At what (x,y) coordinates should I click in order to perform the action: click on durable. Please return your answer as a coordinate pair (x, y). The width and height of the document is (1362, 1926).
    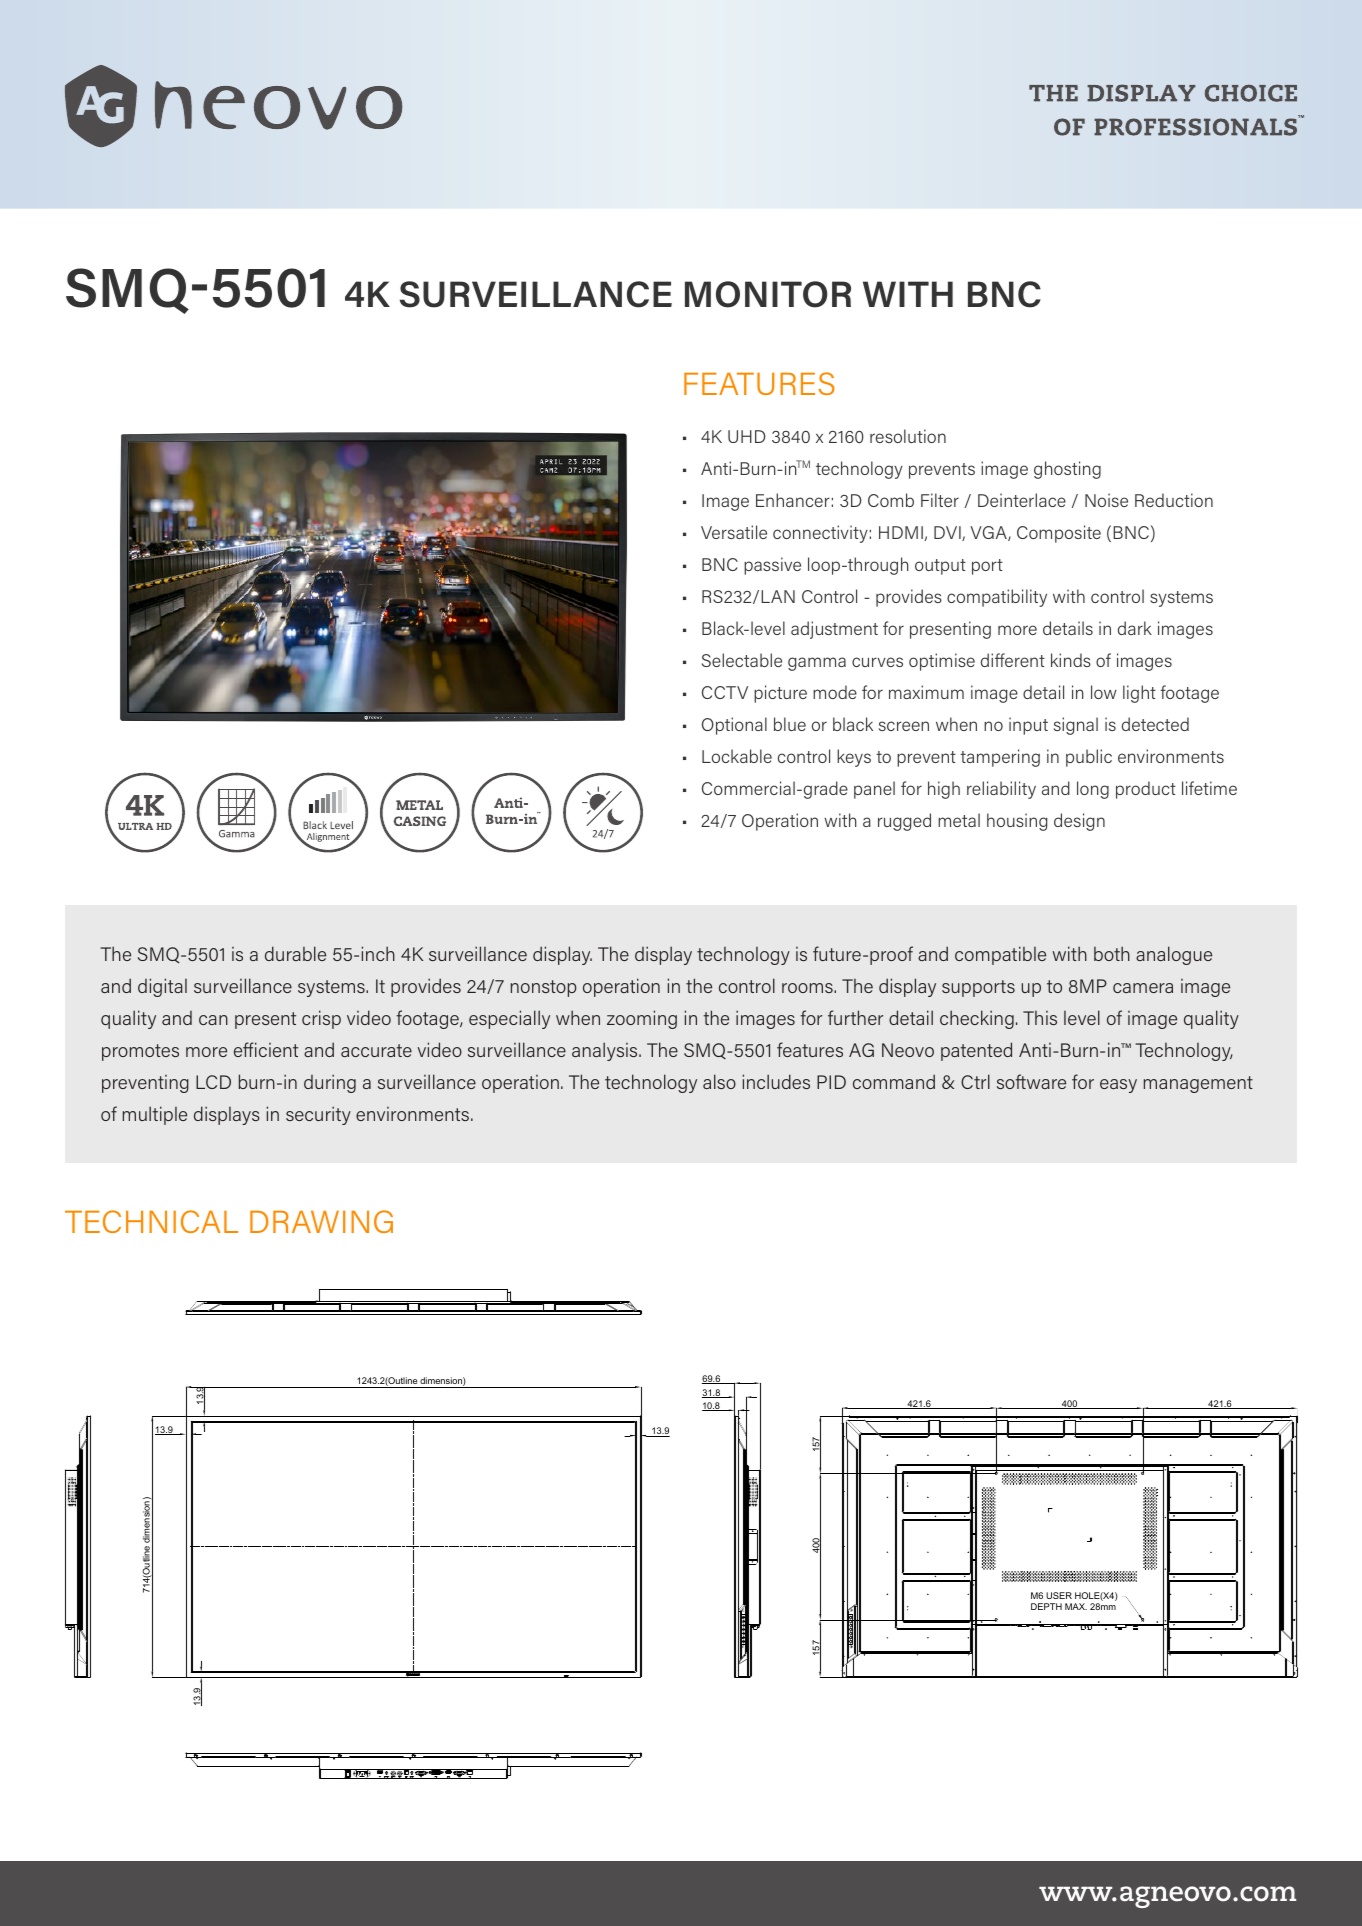
    Looking at the image, I should click on (295, 953).
